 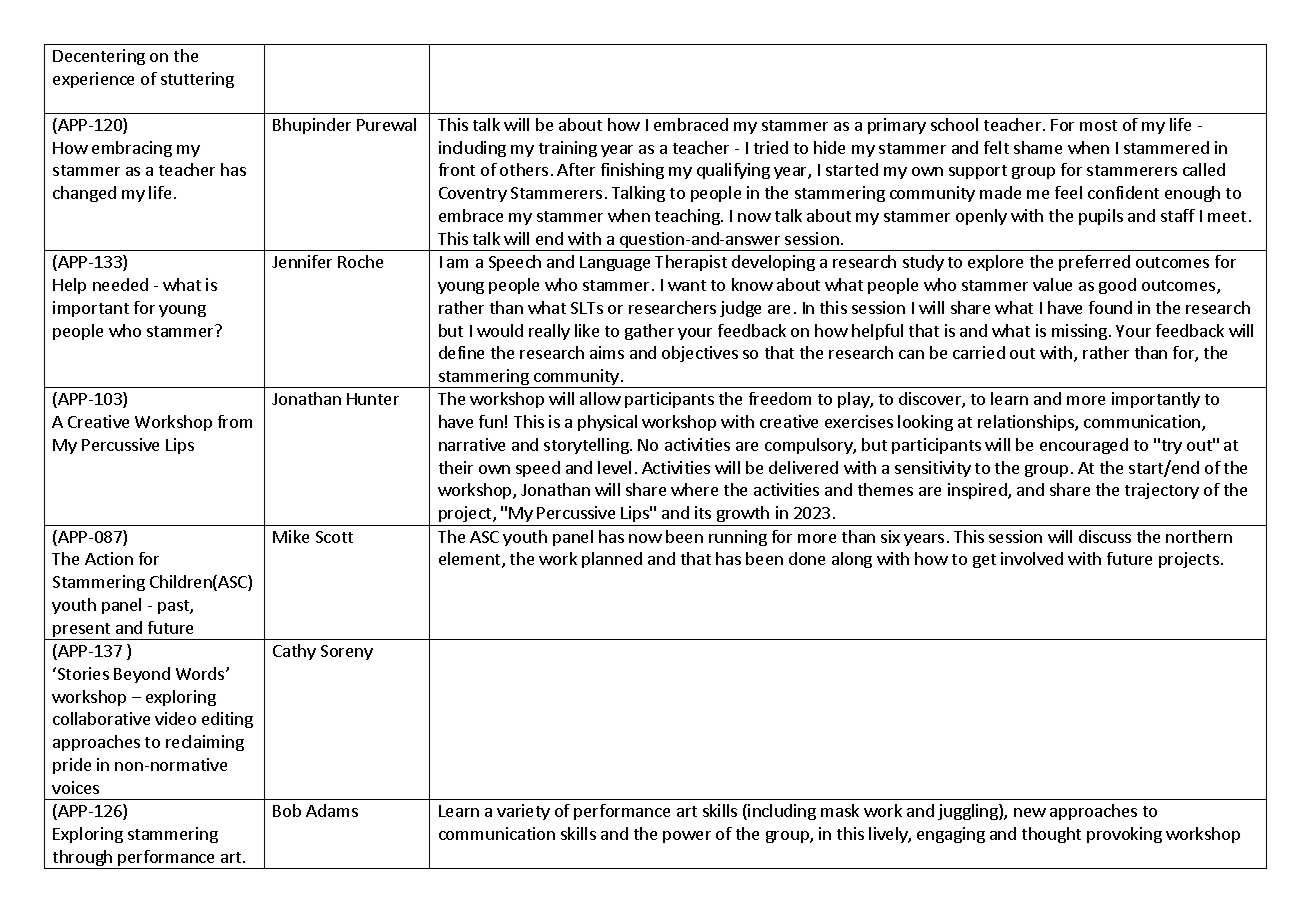 I want to click on missing, so click(x=1079, y=332).
